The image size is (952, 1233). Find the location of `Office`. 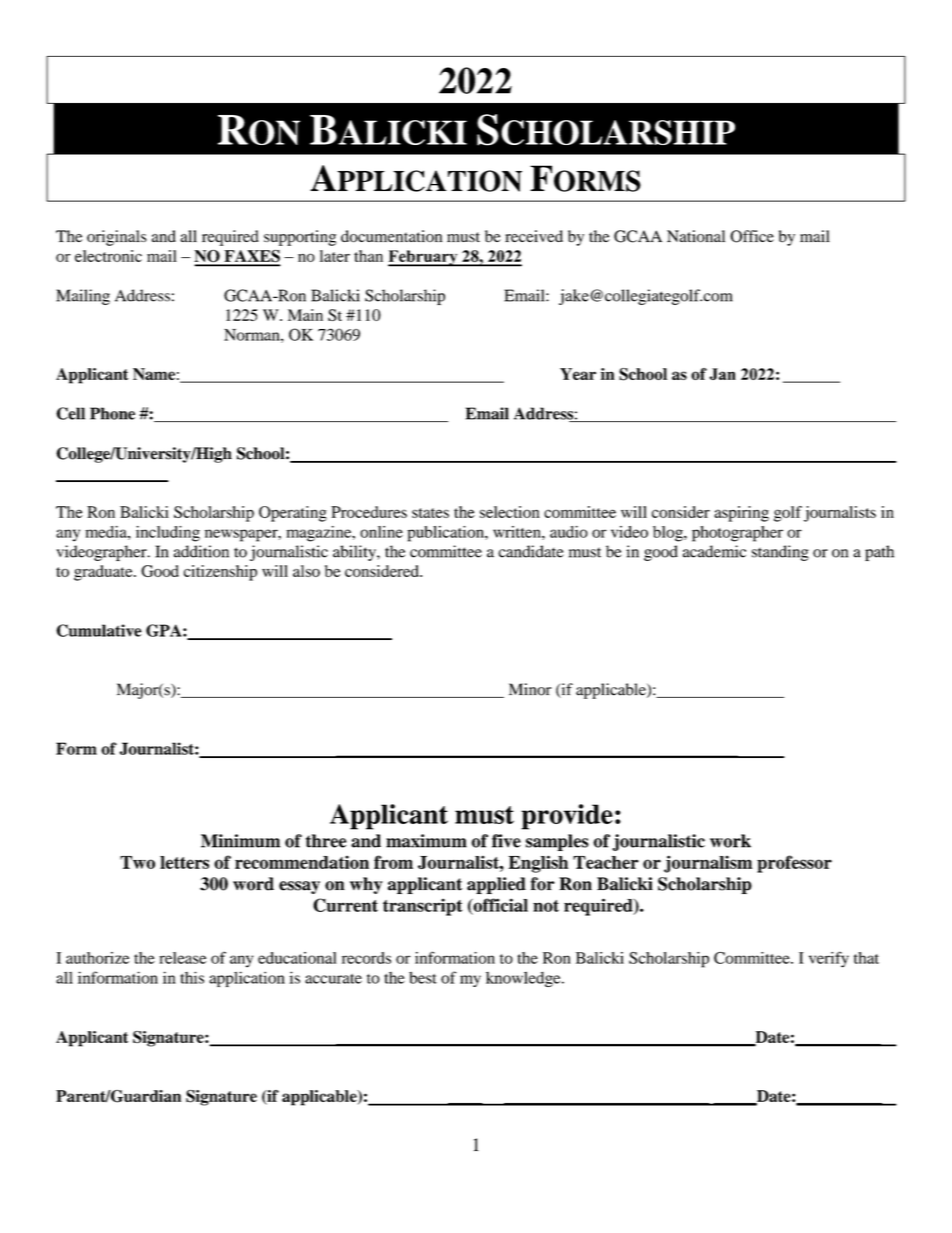

Office is located at coordinates (752, 236).
